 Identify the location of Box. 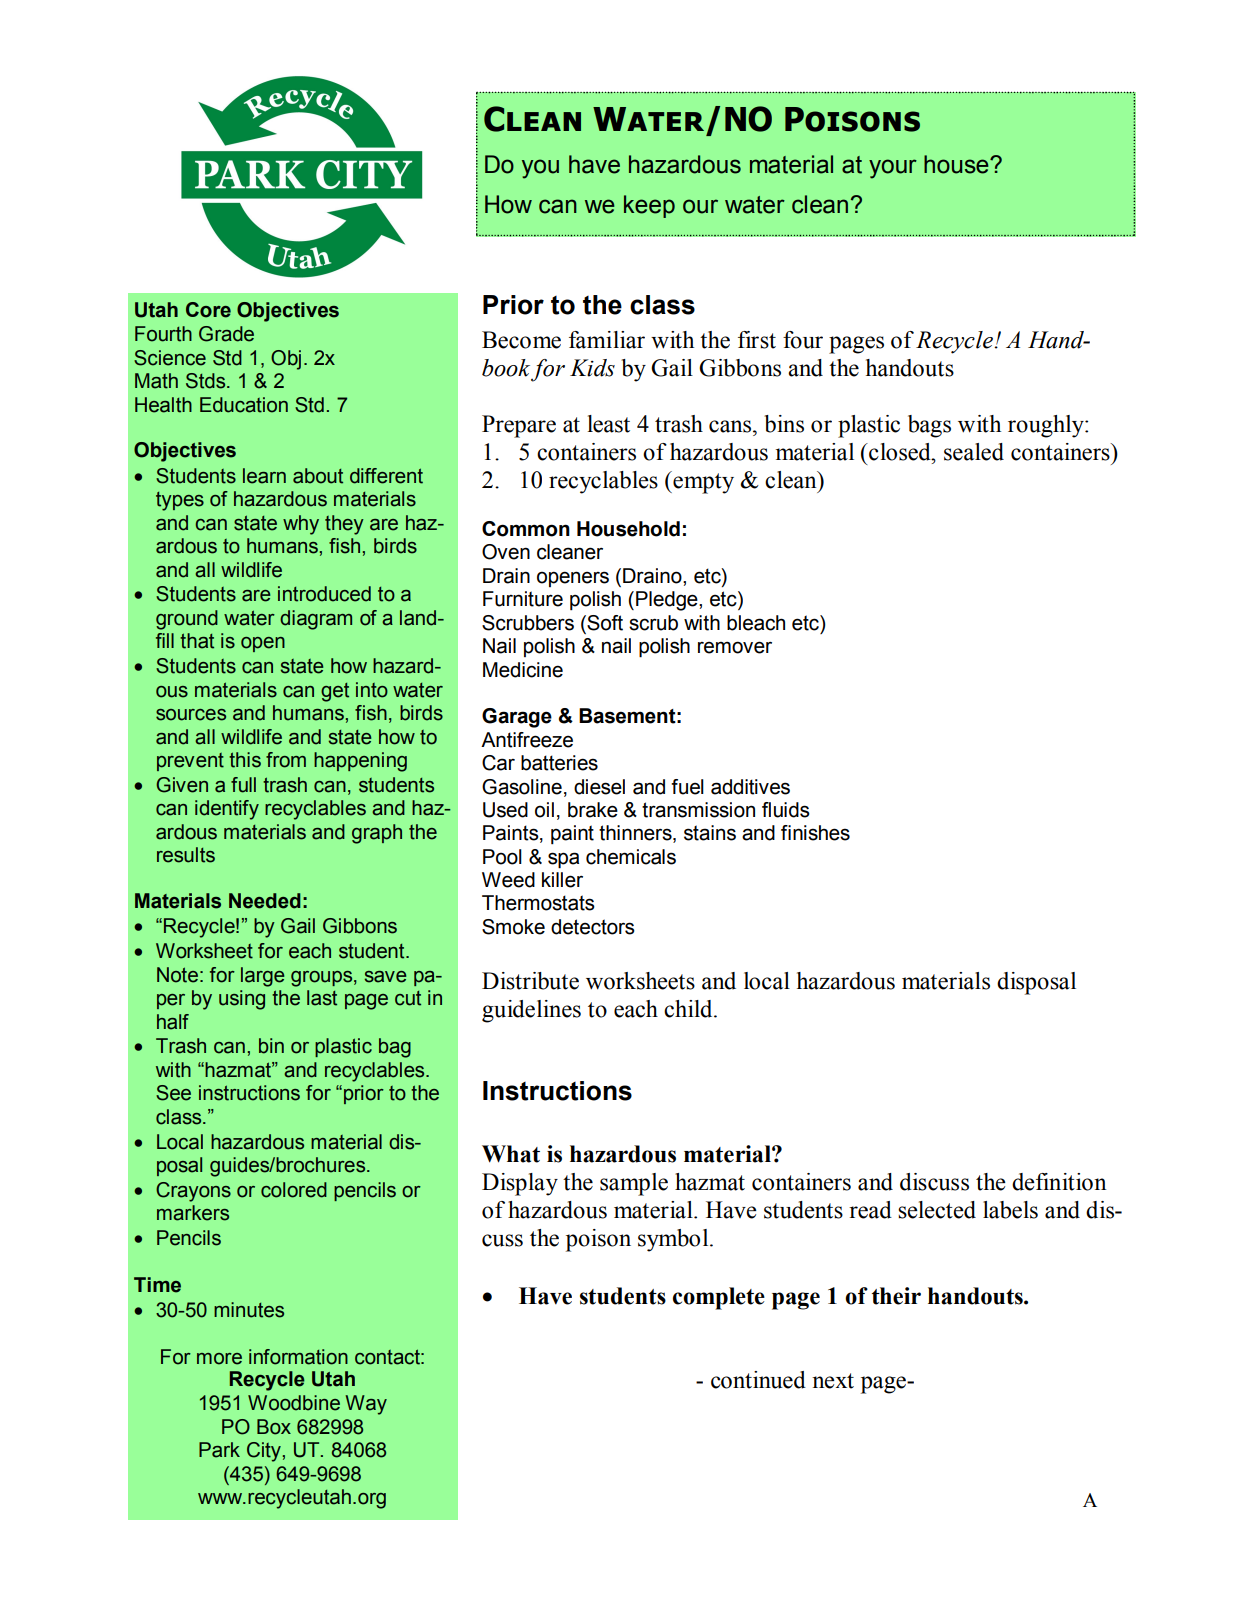
(274, 1427).
